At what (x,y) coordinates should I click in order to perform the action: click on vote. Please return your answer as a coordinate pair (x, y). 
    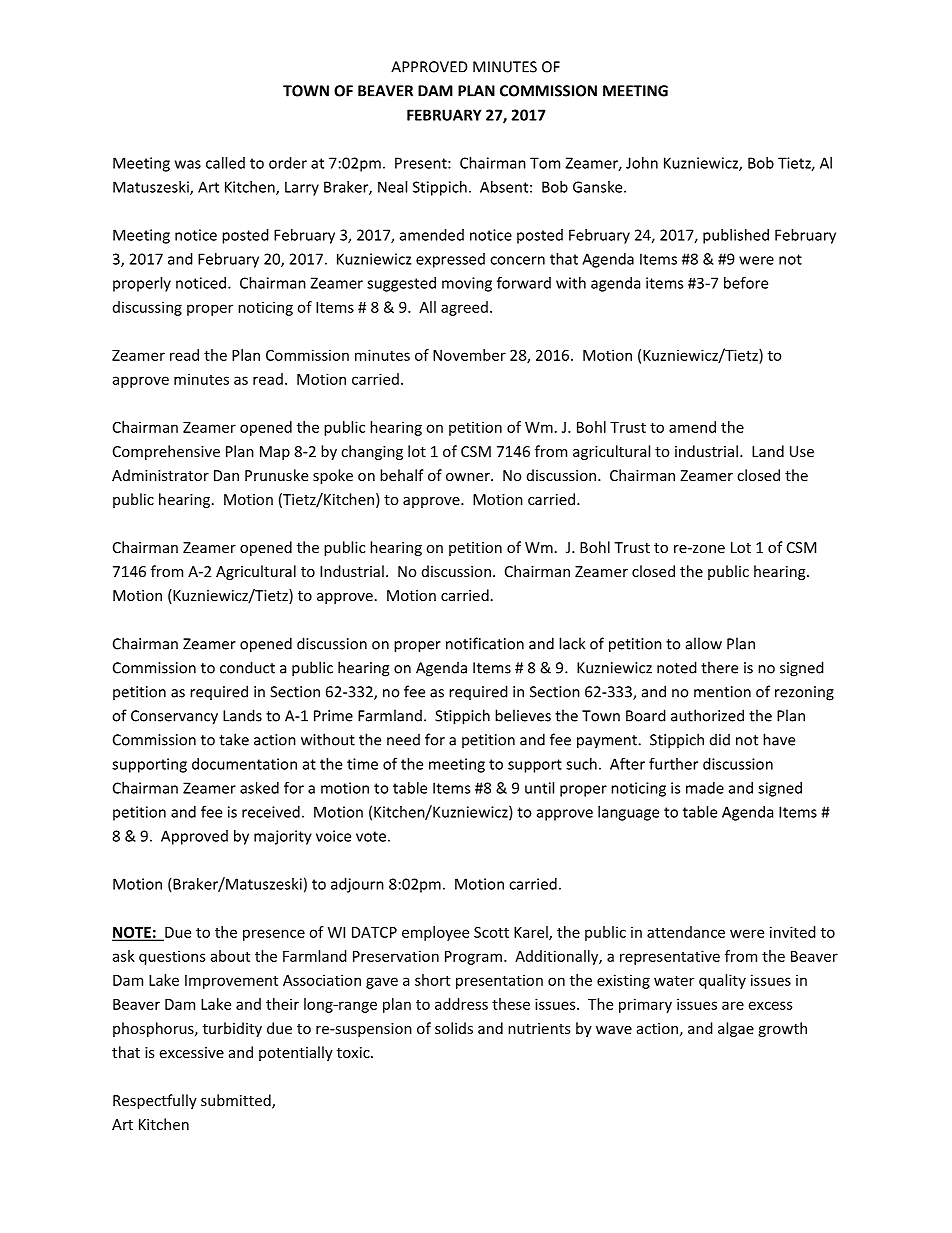
    Looking at the image, I should click on (371, 836).
